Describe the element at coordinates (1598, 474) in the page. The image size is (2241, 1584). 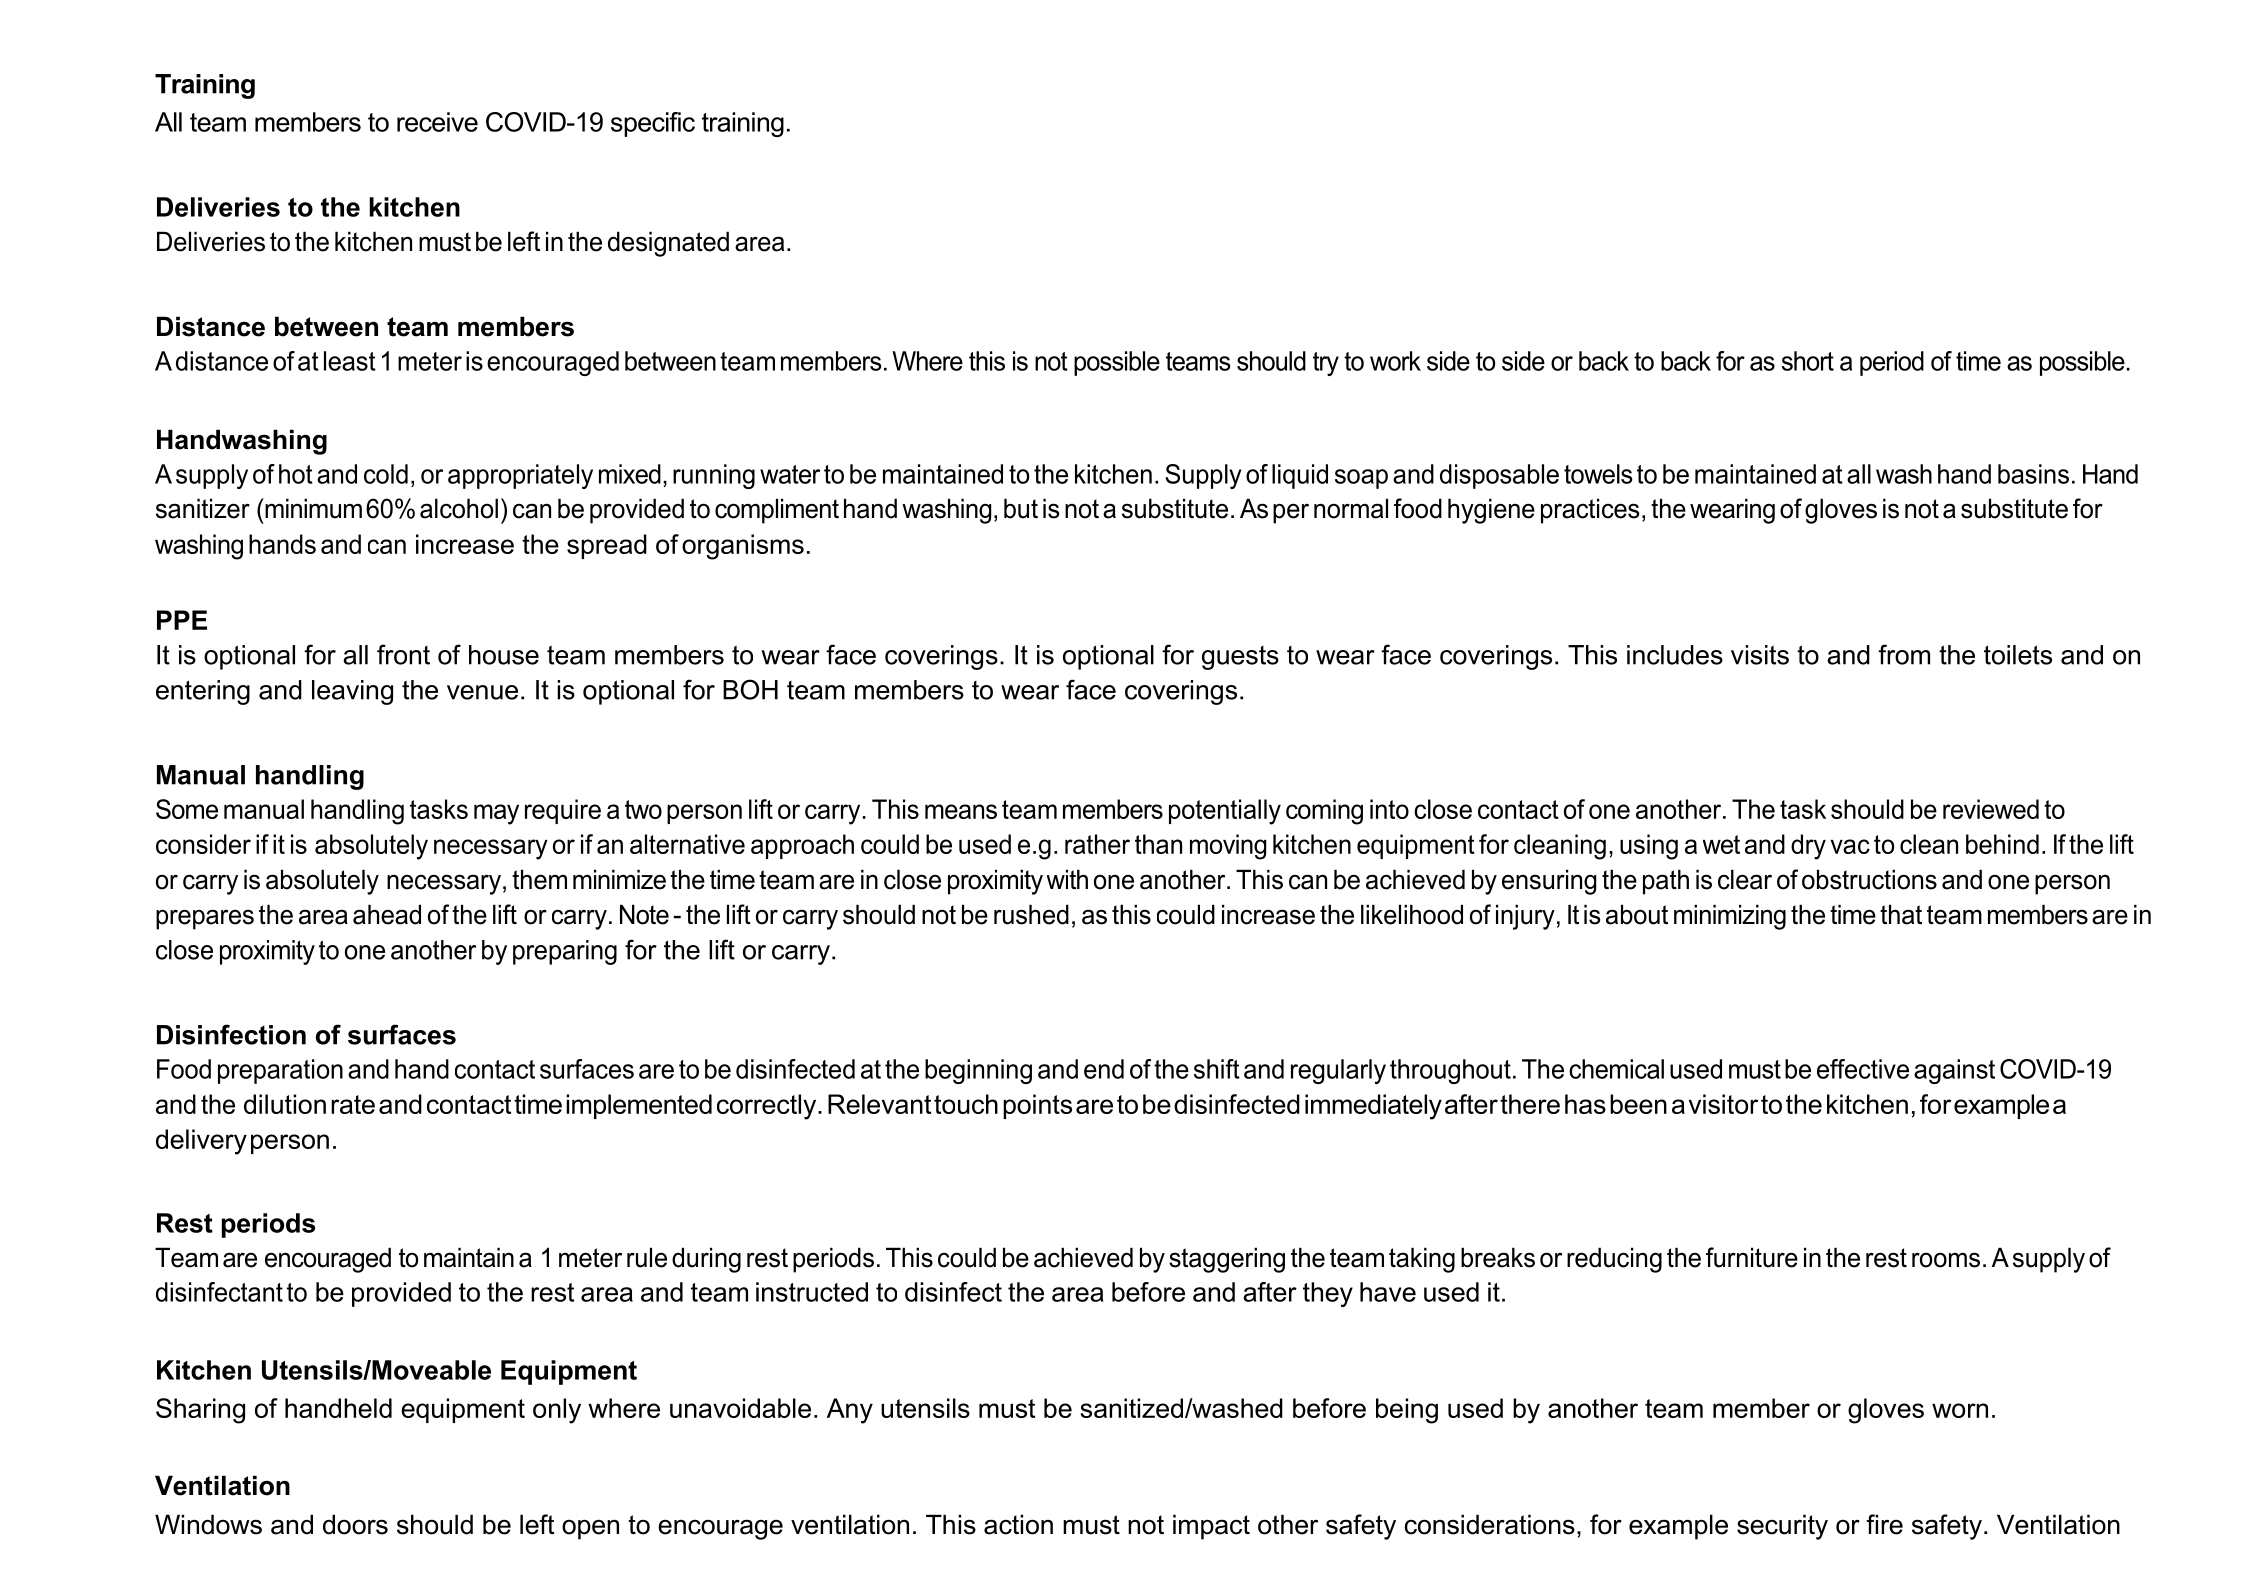
I see `towels` at that location.
